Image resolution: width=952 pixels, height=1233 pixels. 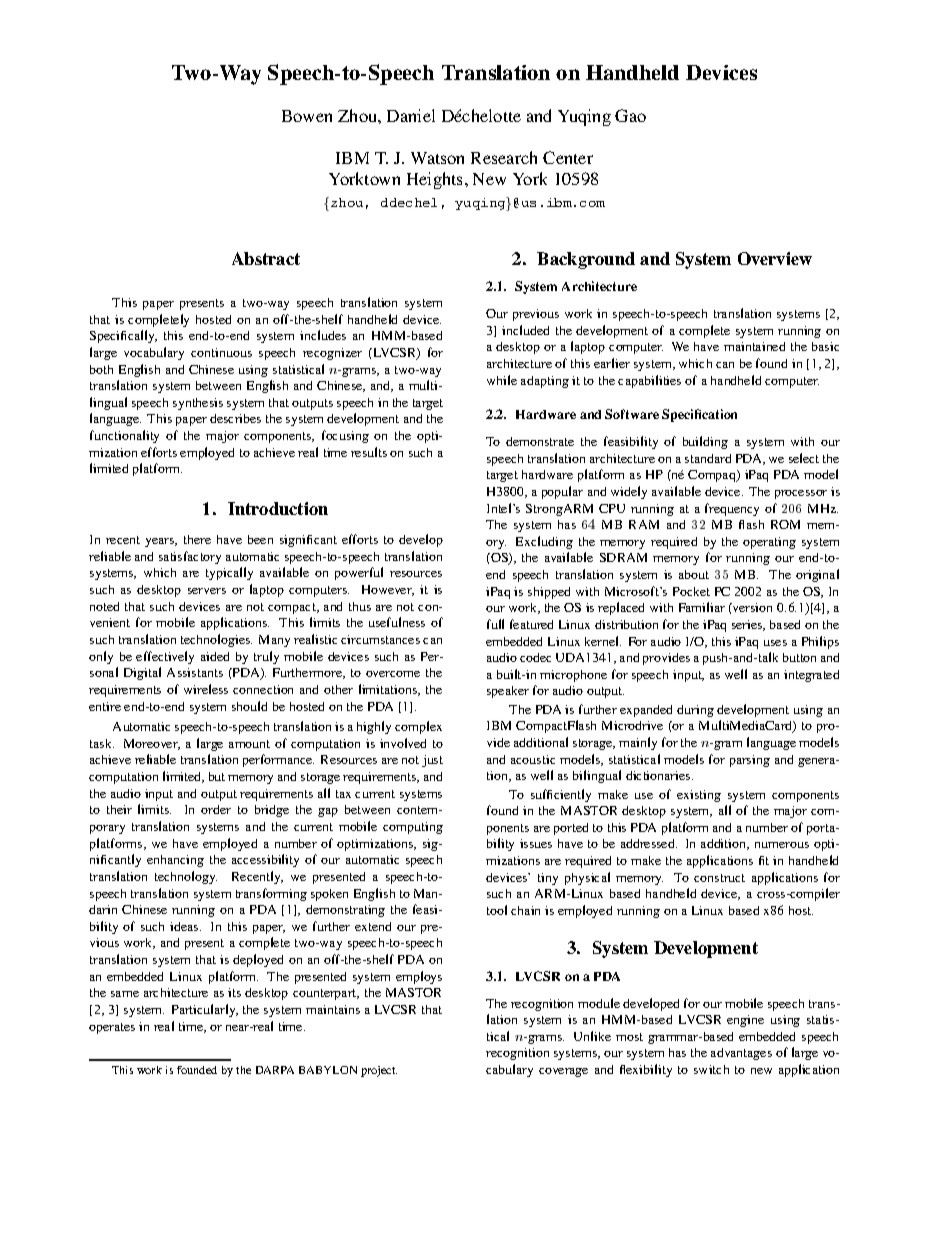 I want to click on fit, so click(x=764, y=860).
